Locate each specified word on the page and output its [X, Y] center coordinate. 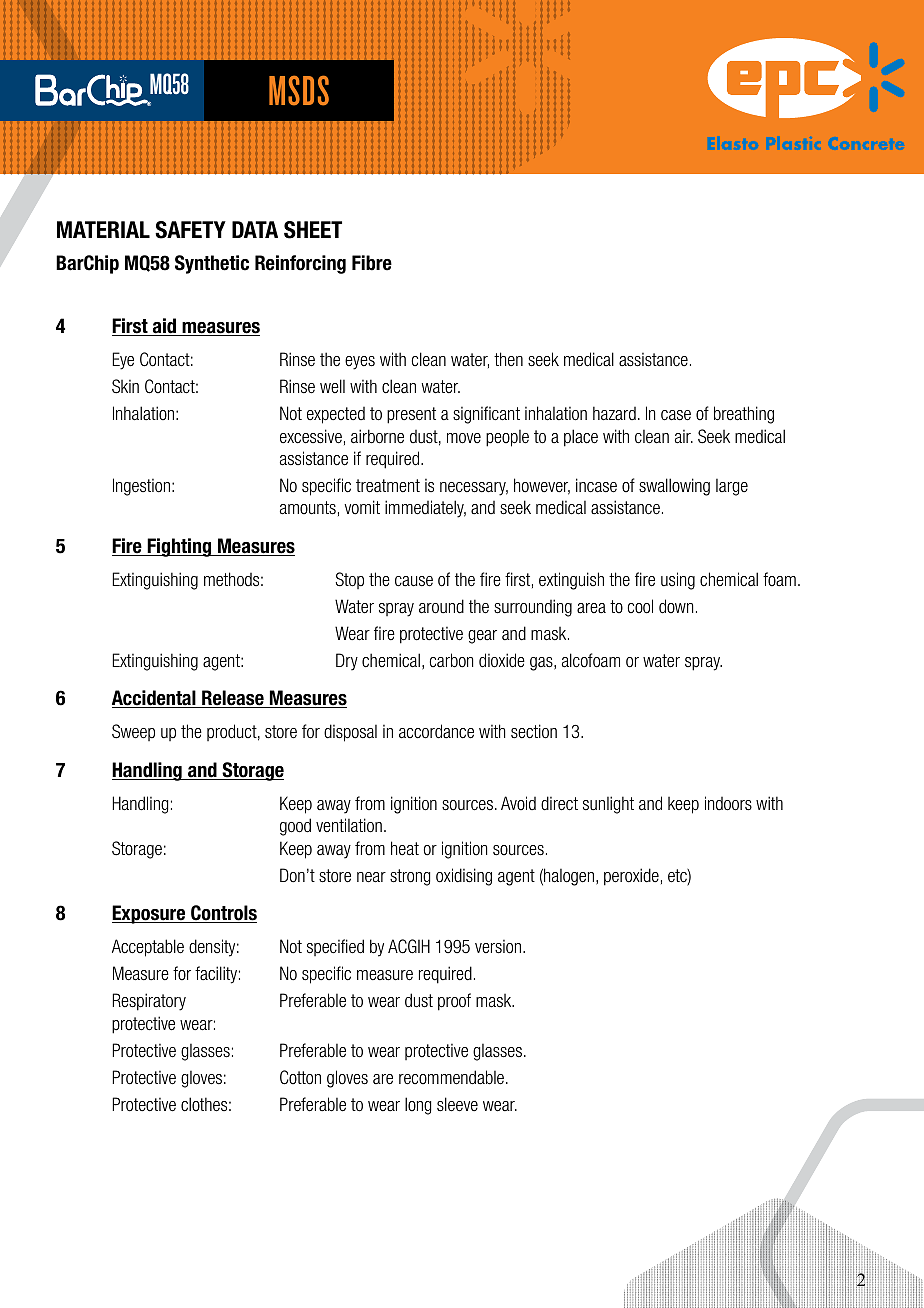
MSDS [299, 90]
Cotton [300, 1077]
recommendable [451, 1077]
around [441, 606]
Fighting [179, 547]
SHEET [313, 230]
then [508, 359]
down [676, 606]
